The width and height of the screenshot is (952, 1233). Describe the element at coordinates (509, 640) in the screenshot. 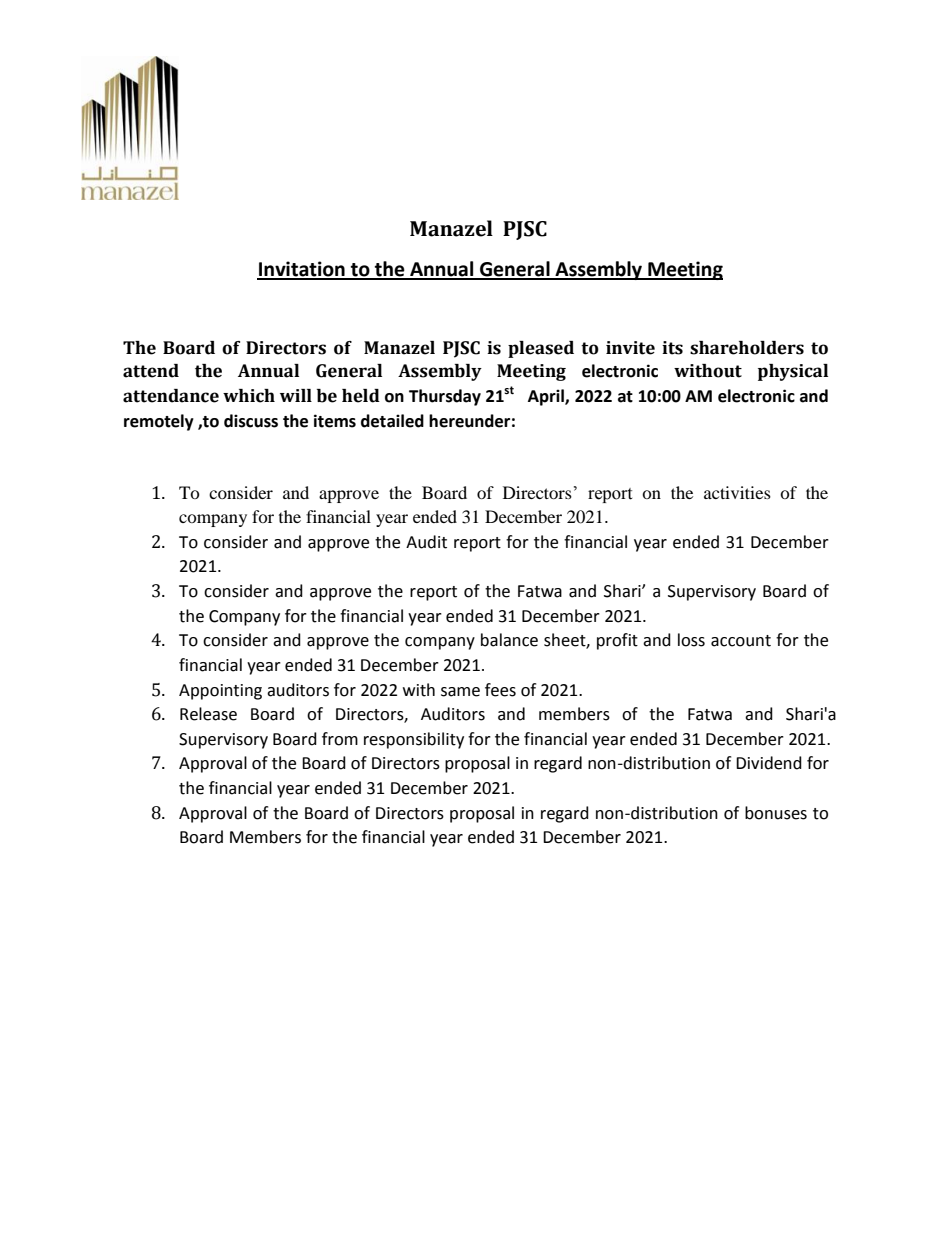

I see `balance` at that location.
